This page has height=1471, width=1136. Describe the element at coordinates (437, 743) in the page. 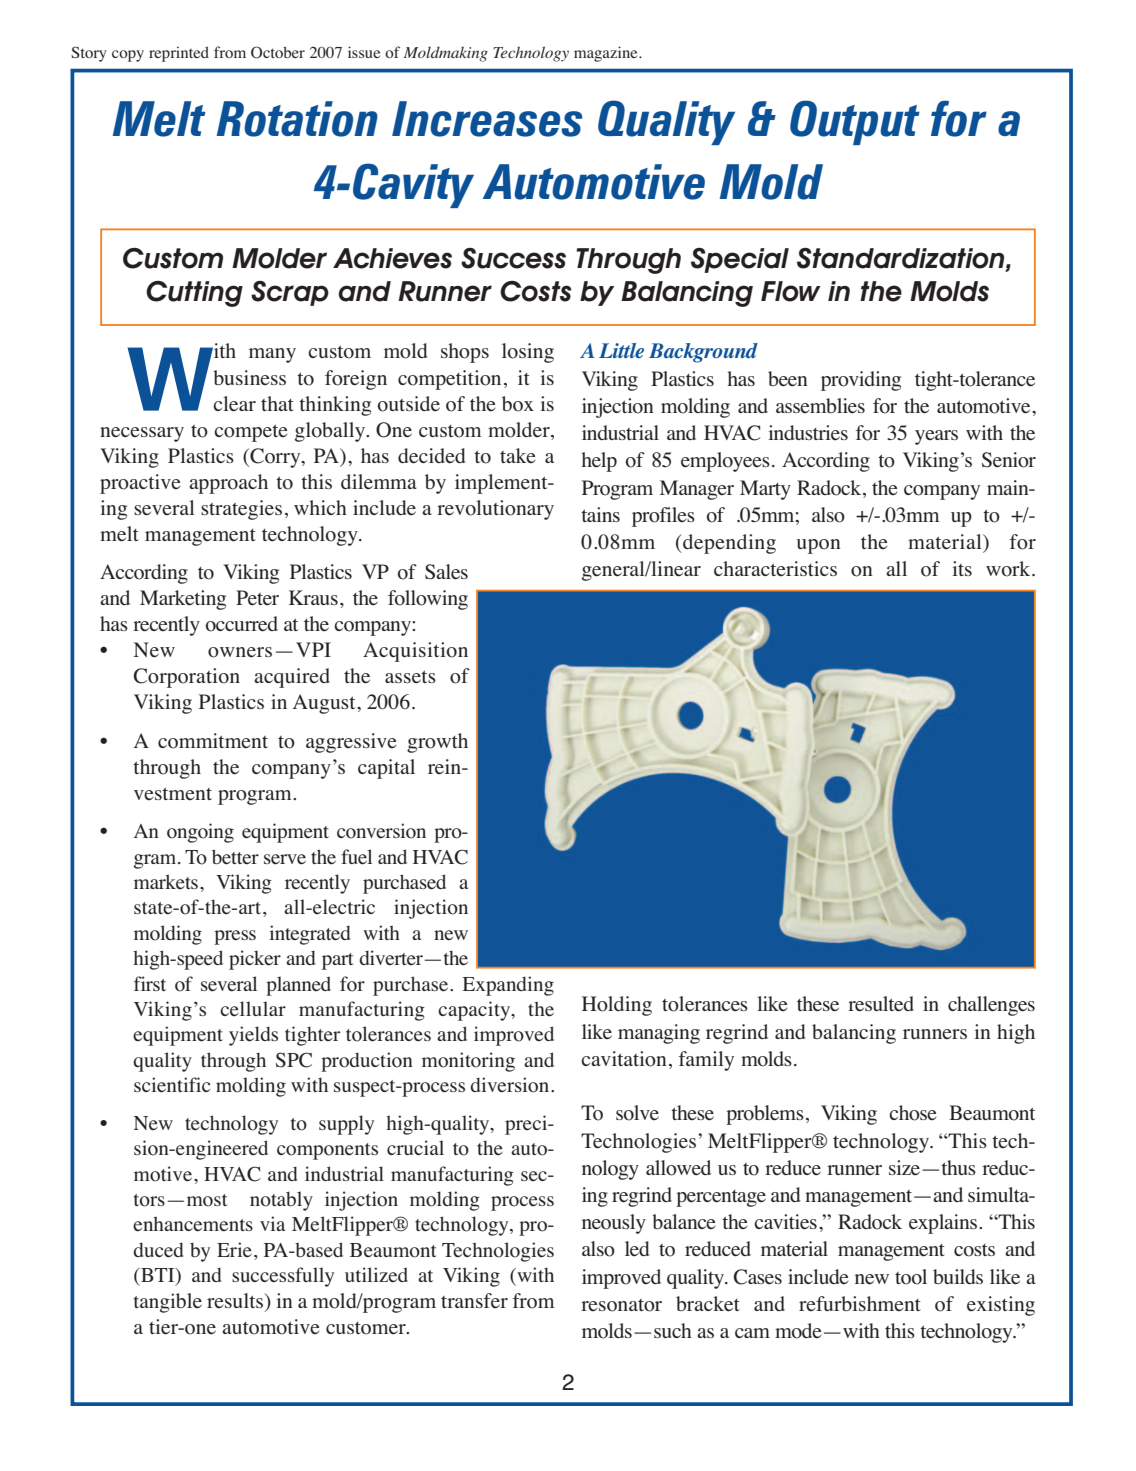

I see `growth` at that location.
